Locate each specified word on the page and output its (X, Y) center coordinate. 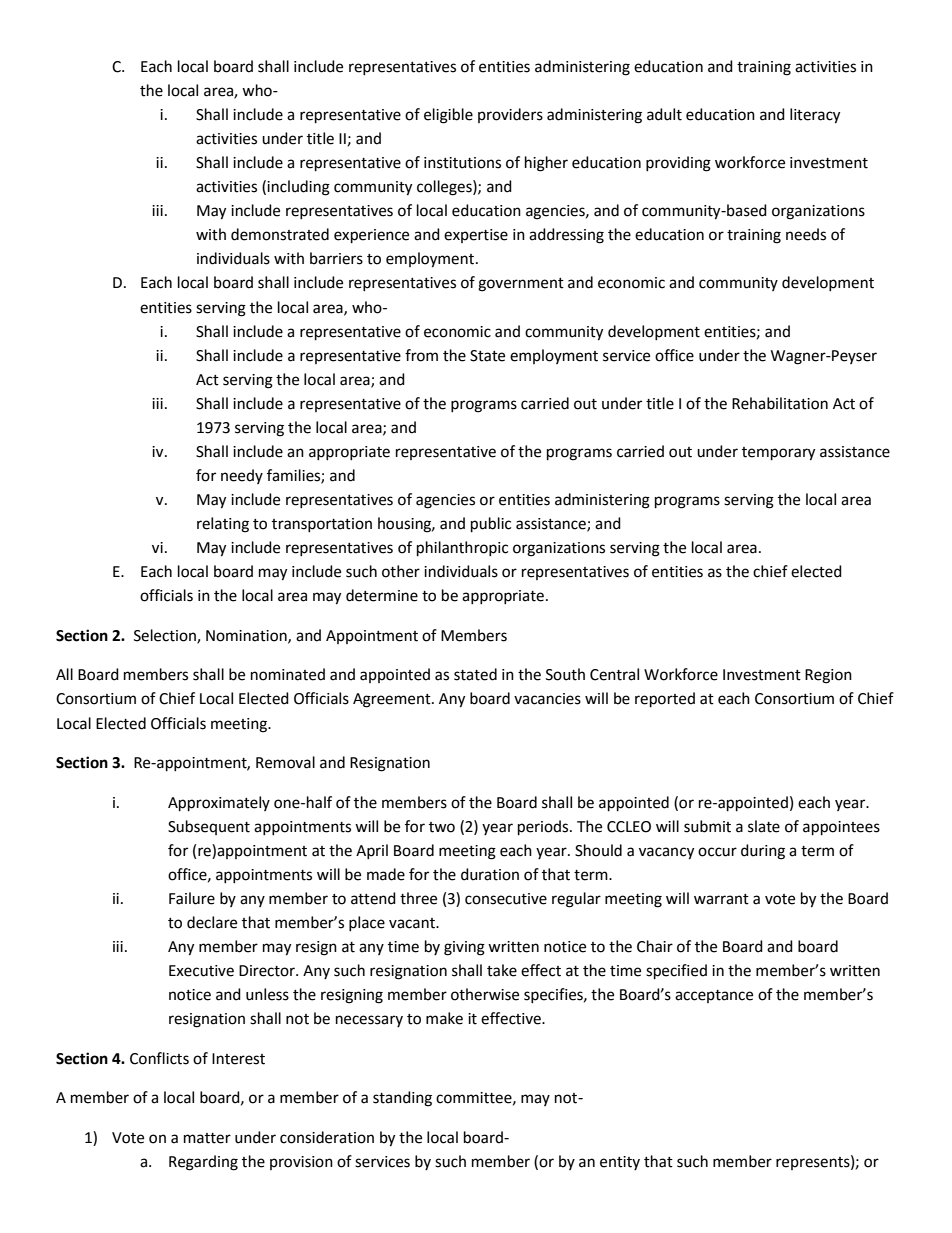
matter (207, 1138)
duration (490, 874)
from (421, 355)
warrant (721, 899)
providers (510, 115)
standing (402, 1099)
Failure (192, 898)
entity (620, 1163)
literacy (815, 116)
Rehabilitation (780, 403)
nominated (288, 674)
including (298, 188)
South (565, 674)
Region (828, 676)
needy (242, 476)
